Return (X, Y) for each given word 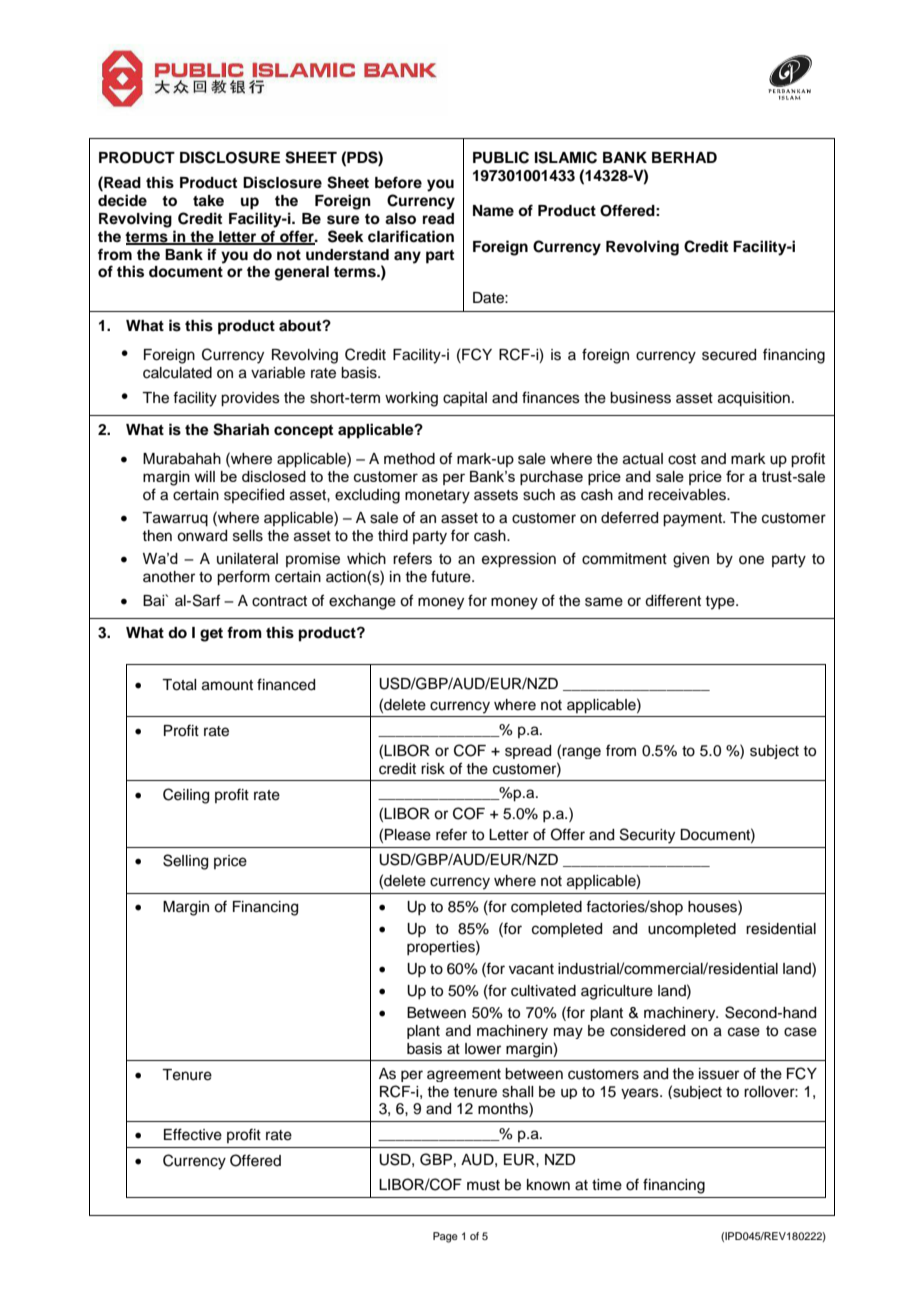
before (398, 182)
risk (433, 769)
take (208, 201)
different (673, 600)
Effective (193, 1134)
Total (179, 685)
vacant (531, 969)
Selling (185, 862)
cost (682, 459)
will (204, 476)
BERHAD (684, 157)
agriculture (617, 992)
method (409, 459)
